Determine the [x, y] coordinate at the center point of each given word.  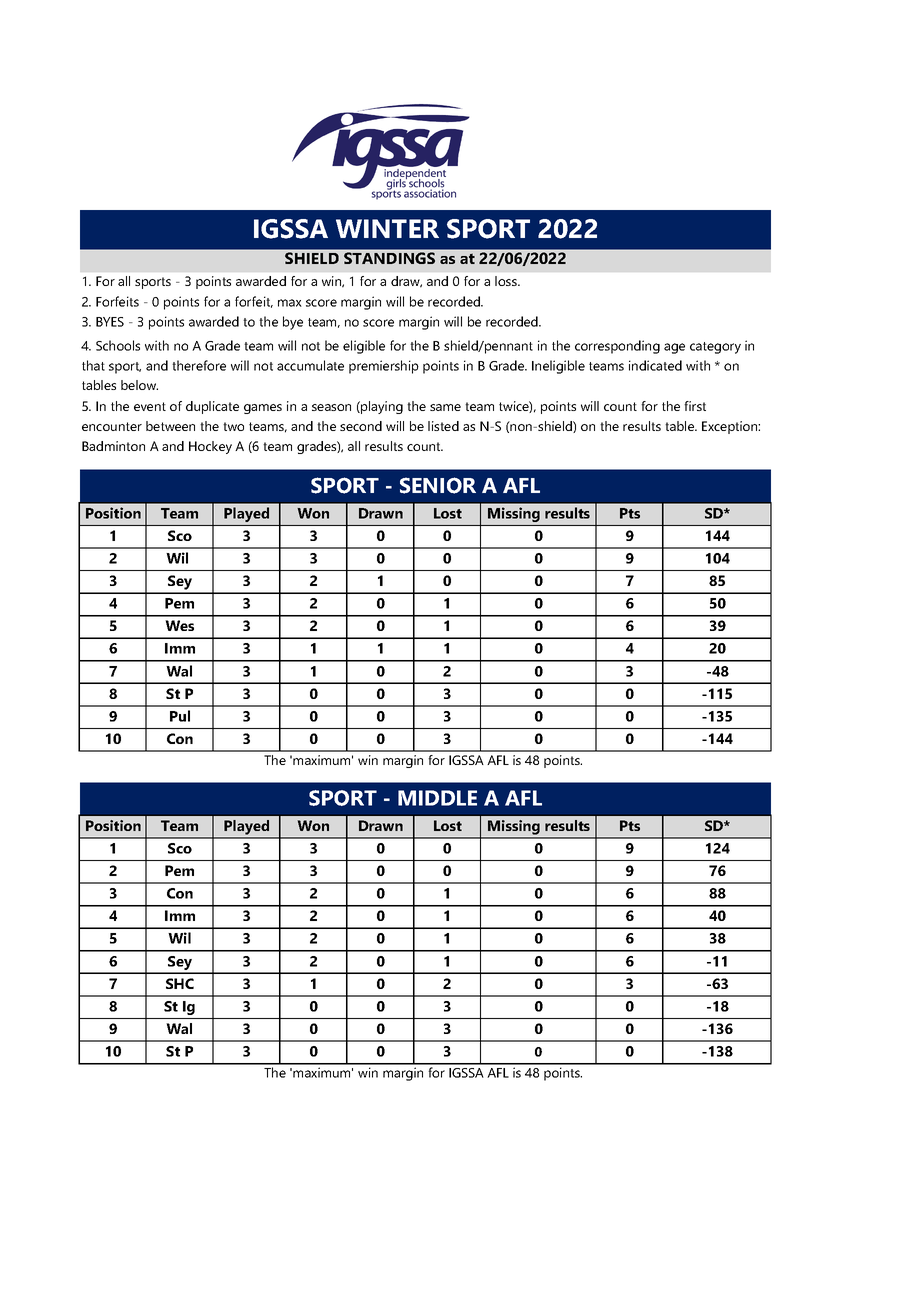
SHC [180, 983]
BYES [110, 322]
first [695, 406]
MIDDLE [437, 798]
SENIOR [438, 485]
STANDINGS [389, 258]
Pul [180, 716]
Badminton [113, 446]
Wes [179, 625]
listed [443, 426]
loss [507, 281]
